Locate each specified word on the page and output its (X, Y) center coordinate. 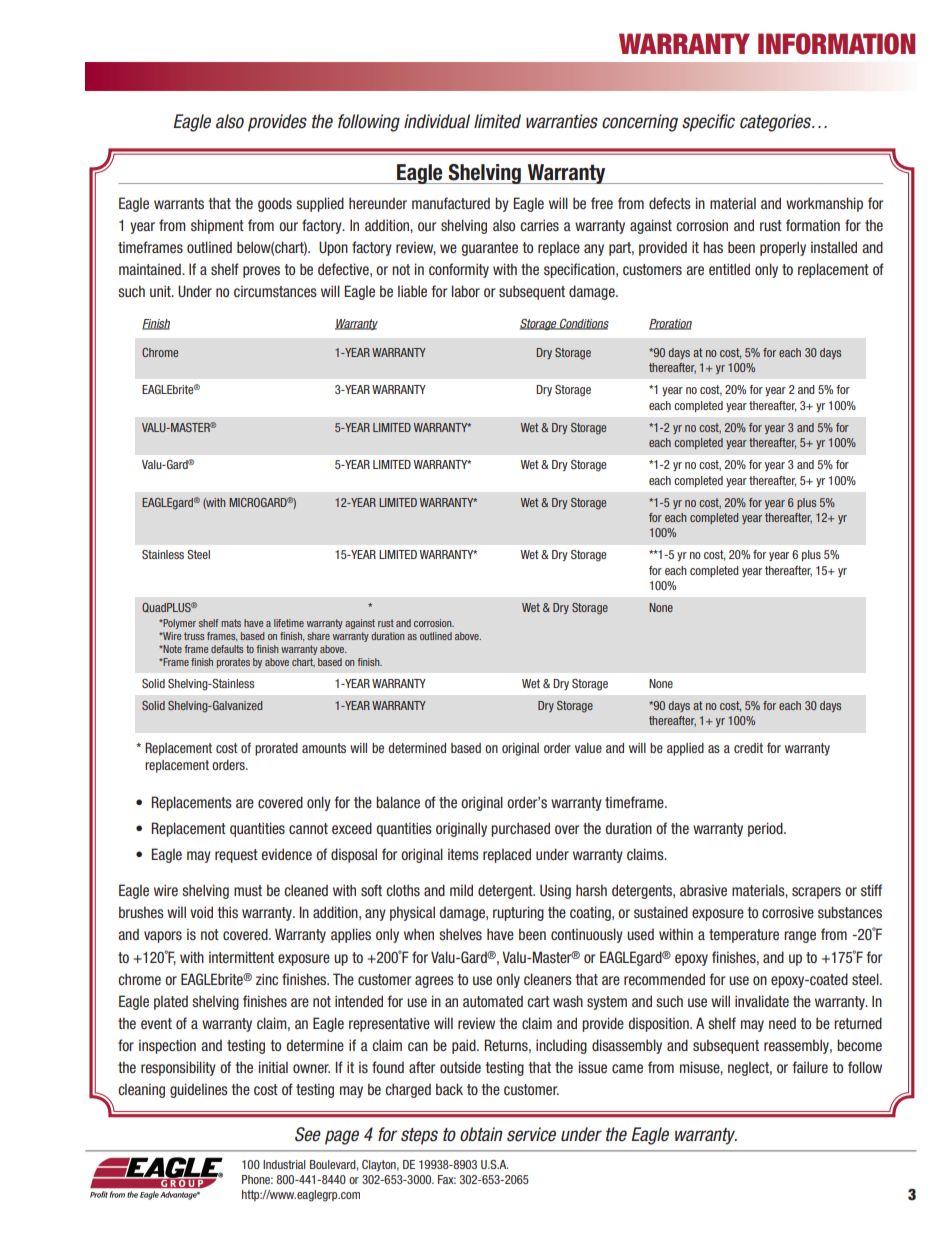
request (236, 856)
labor (466, 291)
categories (776, 123)
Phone (257, 1179)
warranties (562, 121)
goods (275, 205)
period (766, 829)
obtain (481, 1134)
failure (810, 1067)
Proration (670, 324)
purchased (520, 829)
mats (231, 623)
